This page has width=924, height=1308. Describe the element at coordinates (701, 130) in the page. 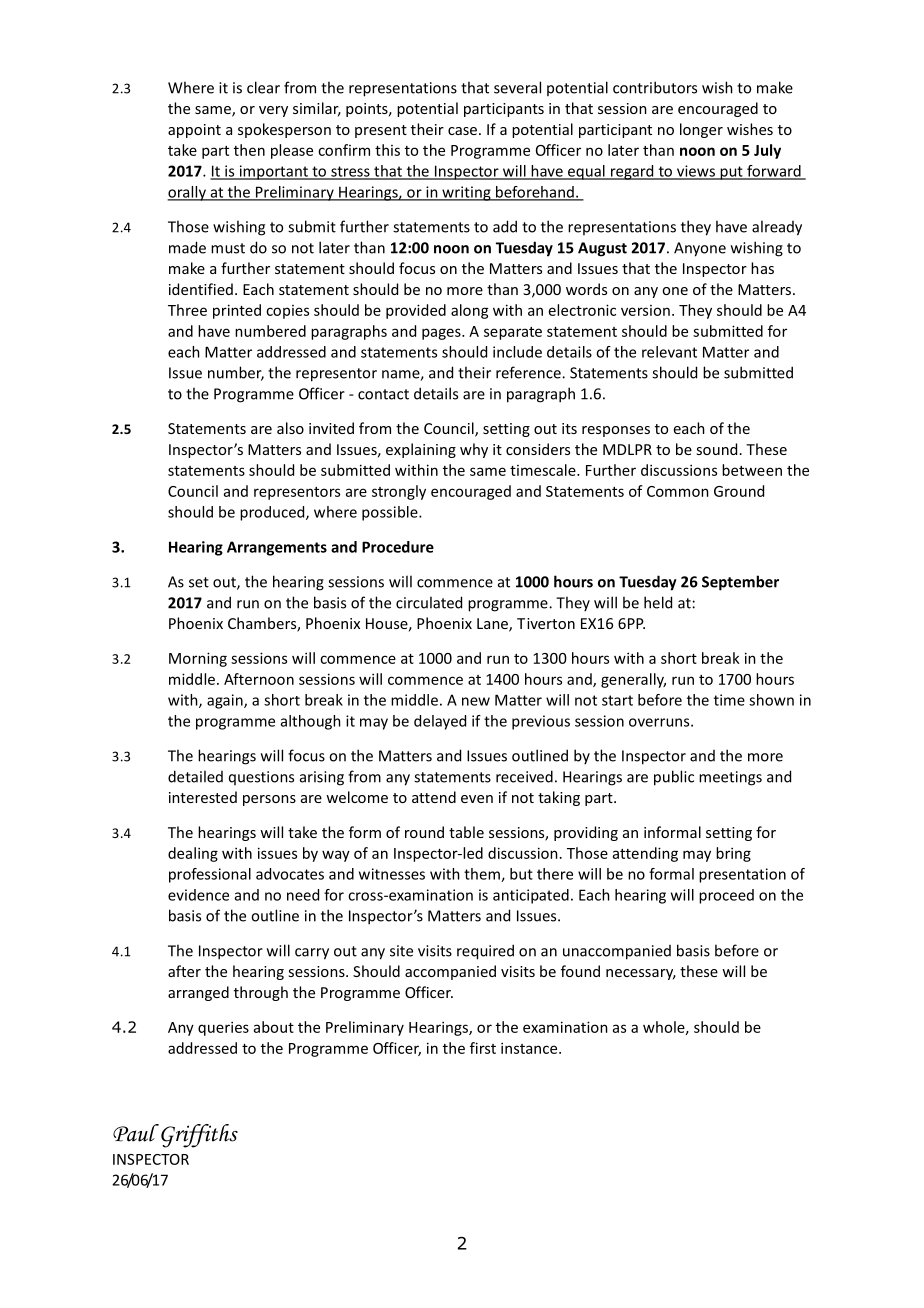

I see `longer` at that location.
